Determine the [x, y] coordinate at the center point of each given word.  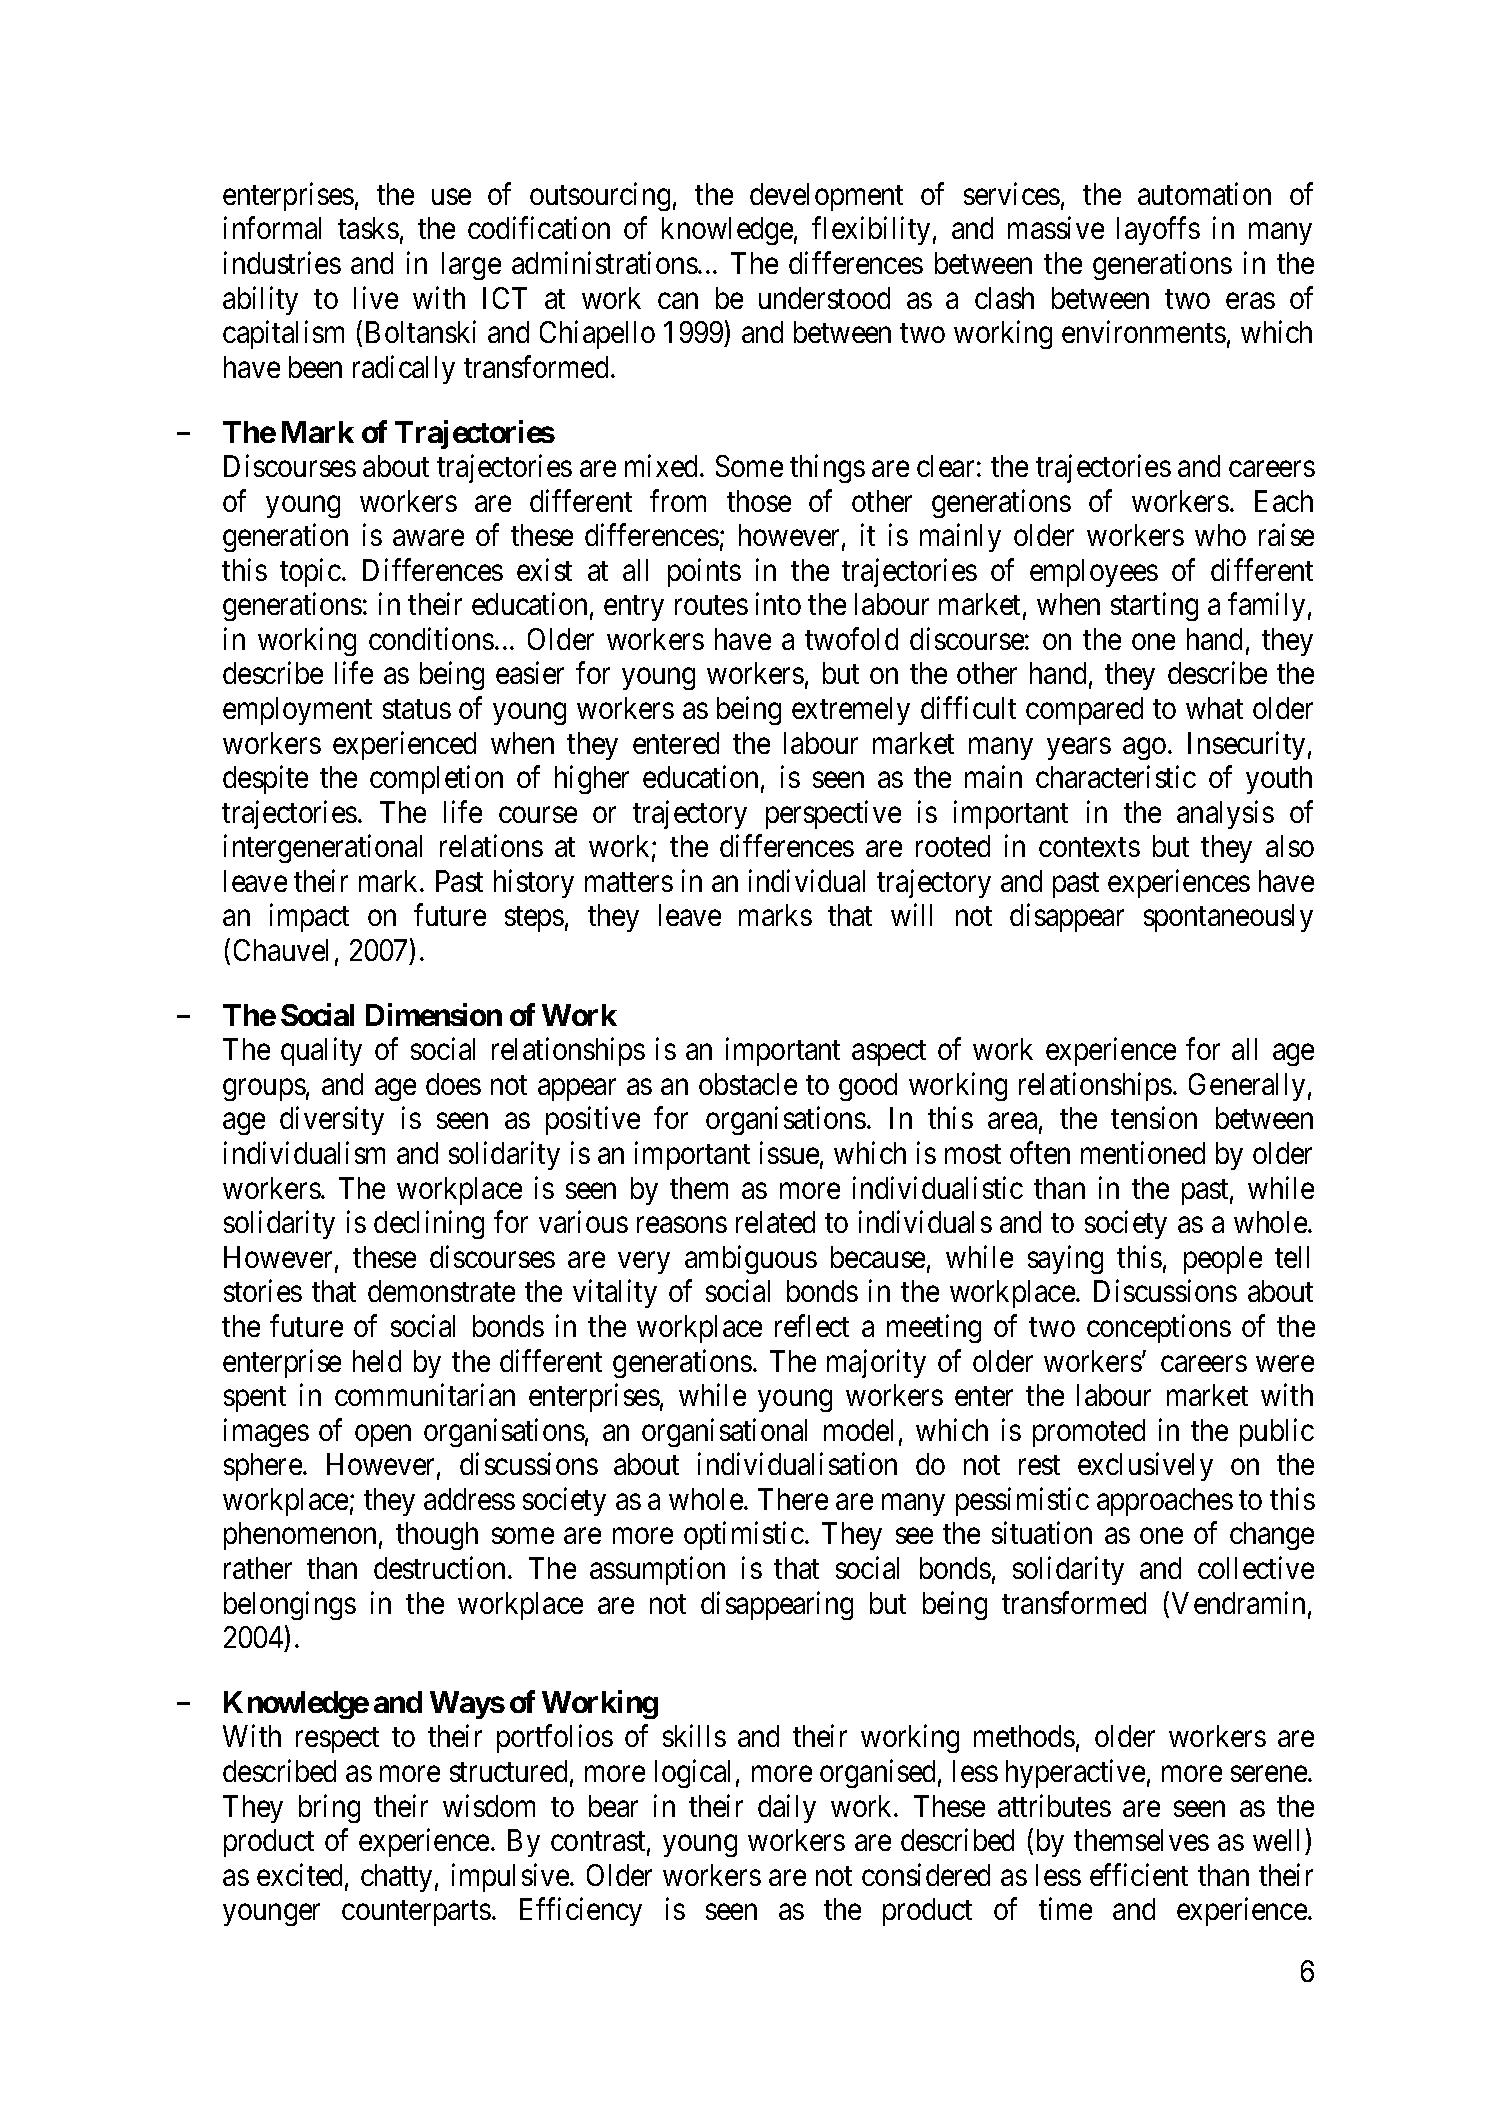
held [377, 1361]
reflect [812, 1325]
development [826, 197]
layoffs [1158, 231]
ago [1144, 749]
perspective [833, 814]
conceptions [1159, 1328]
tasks [368, 228]
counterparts [416, 1913]
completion [436, 780]
